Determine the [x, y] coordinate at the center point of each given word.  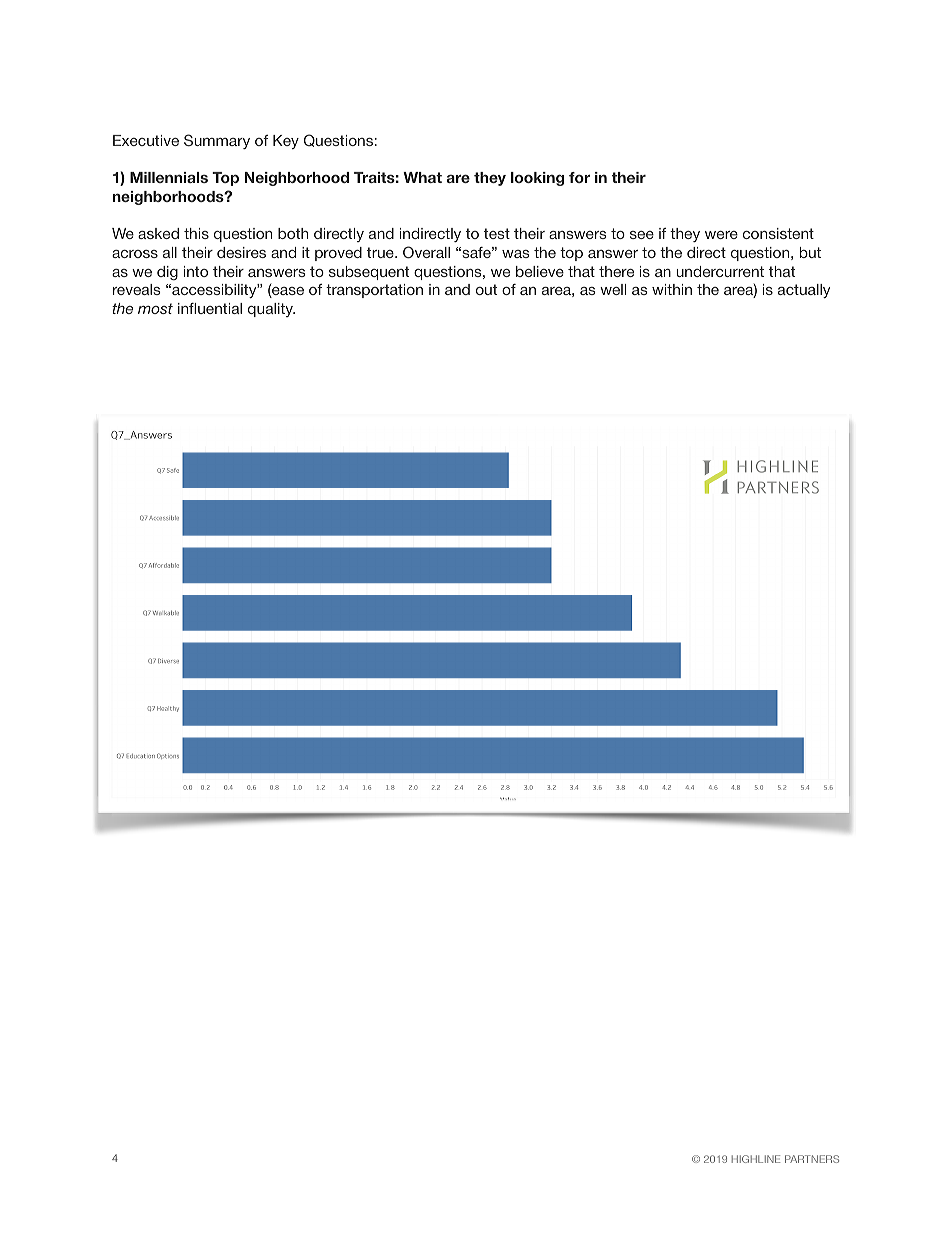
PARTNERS [812, 1159]
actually [804, 291]
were [721, 235]
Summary [217, 141]
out [486, 289]
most [155, 308]
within [672, 289]
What [422, 177]
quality [271, 310]
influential [210, 308]
